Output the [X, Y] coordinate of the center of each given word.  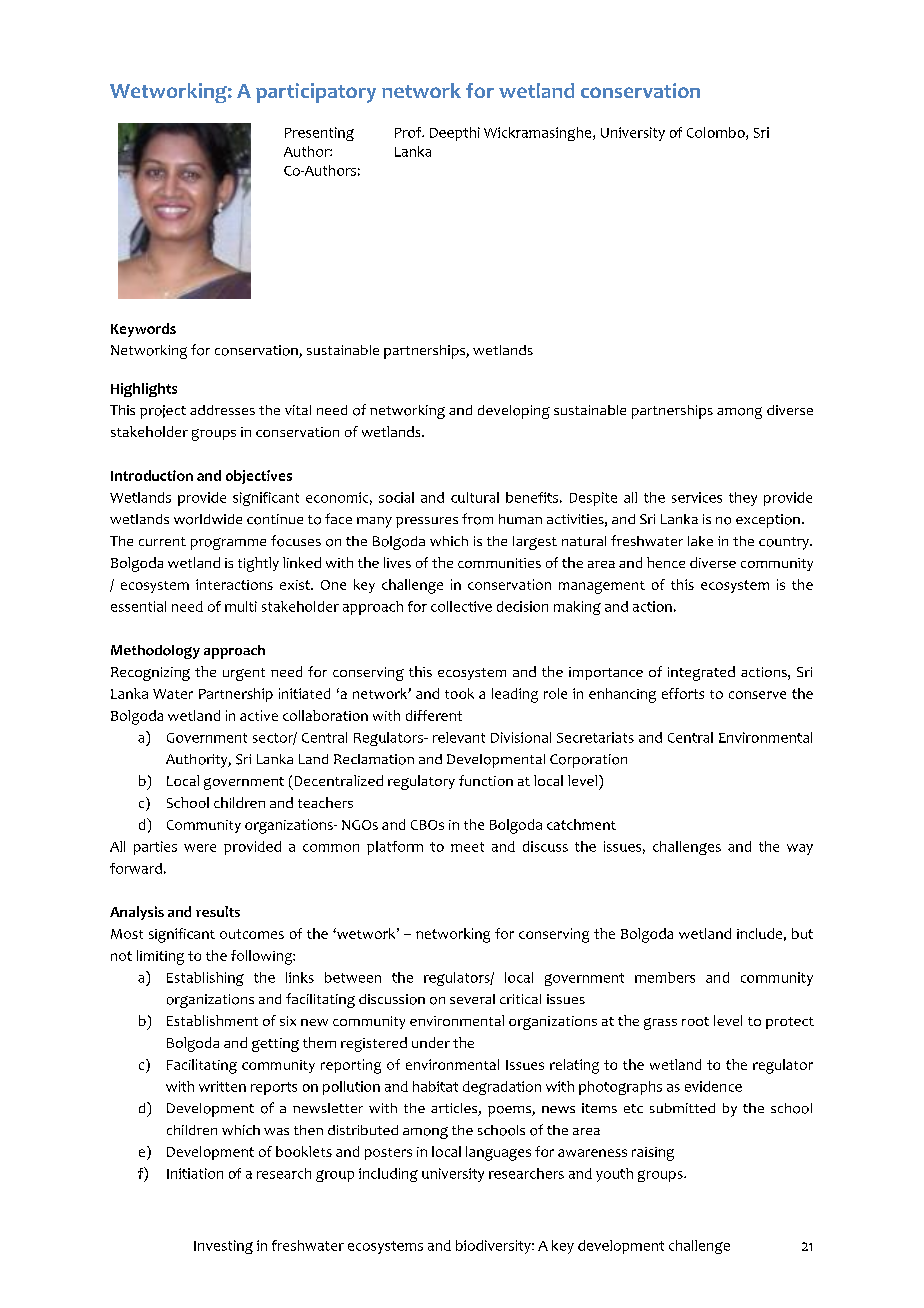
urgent [244, 674]
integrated [701, 673]
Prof [409, 132]
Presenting [319, 134]
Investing [223, 1247]
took [459, 693]
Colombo [717, 133]
